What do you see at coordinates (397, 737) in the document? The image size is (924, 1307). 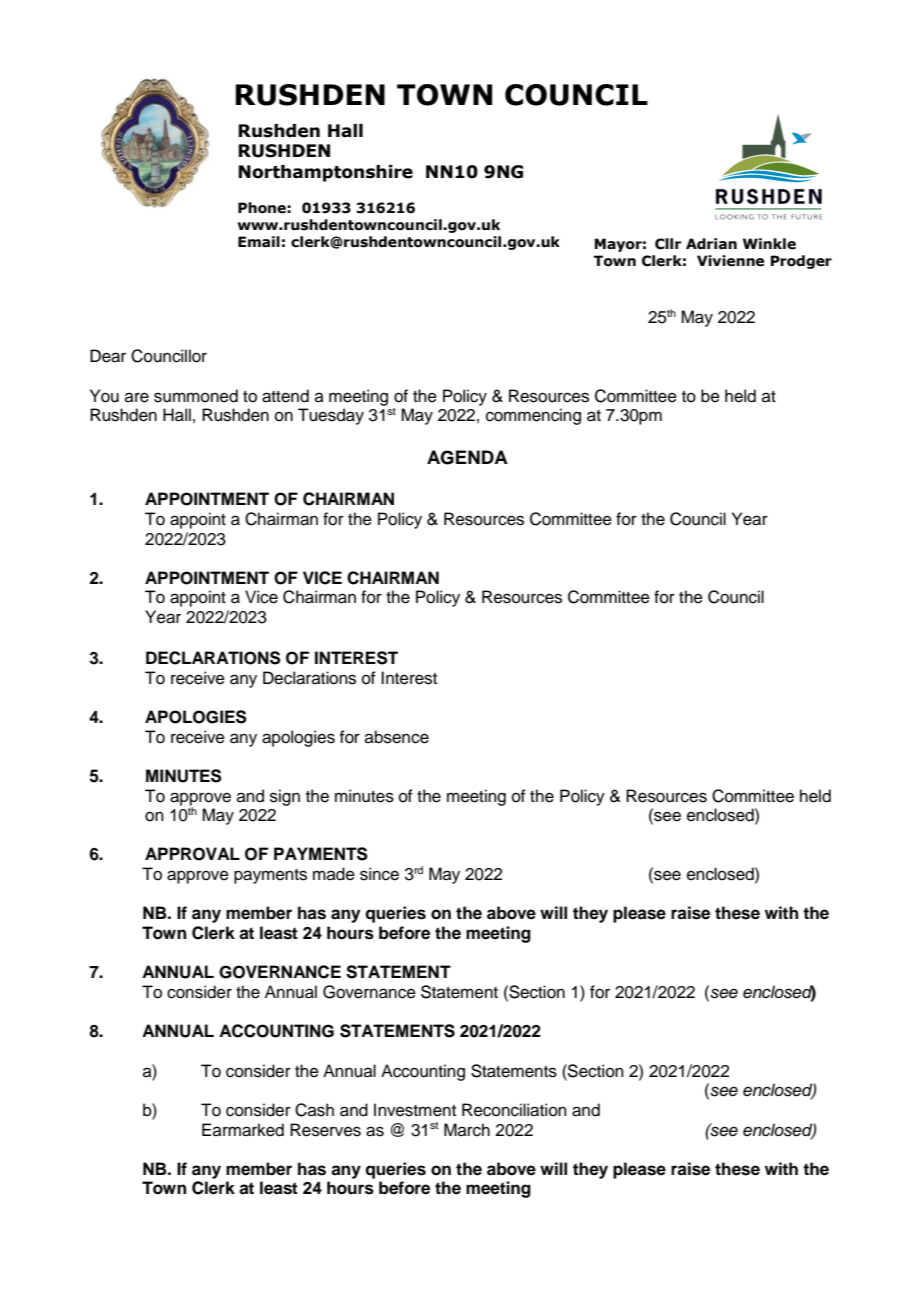 I see `absence` at bounding box center [397, 737].
